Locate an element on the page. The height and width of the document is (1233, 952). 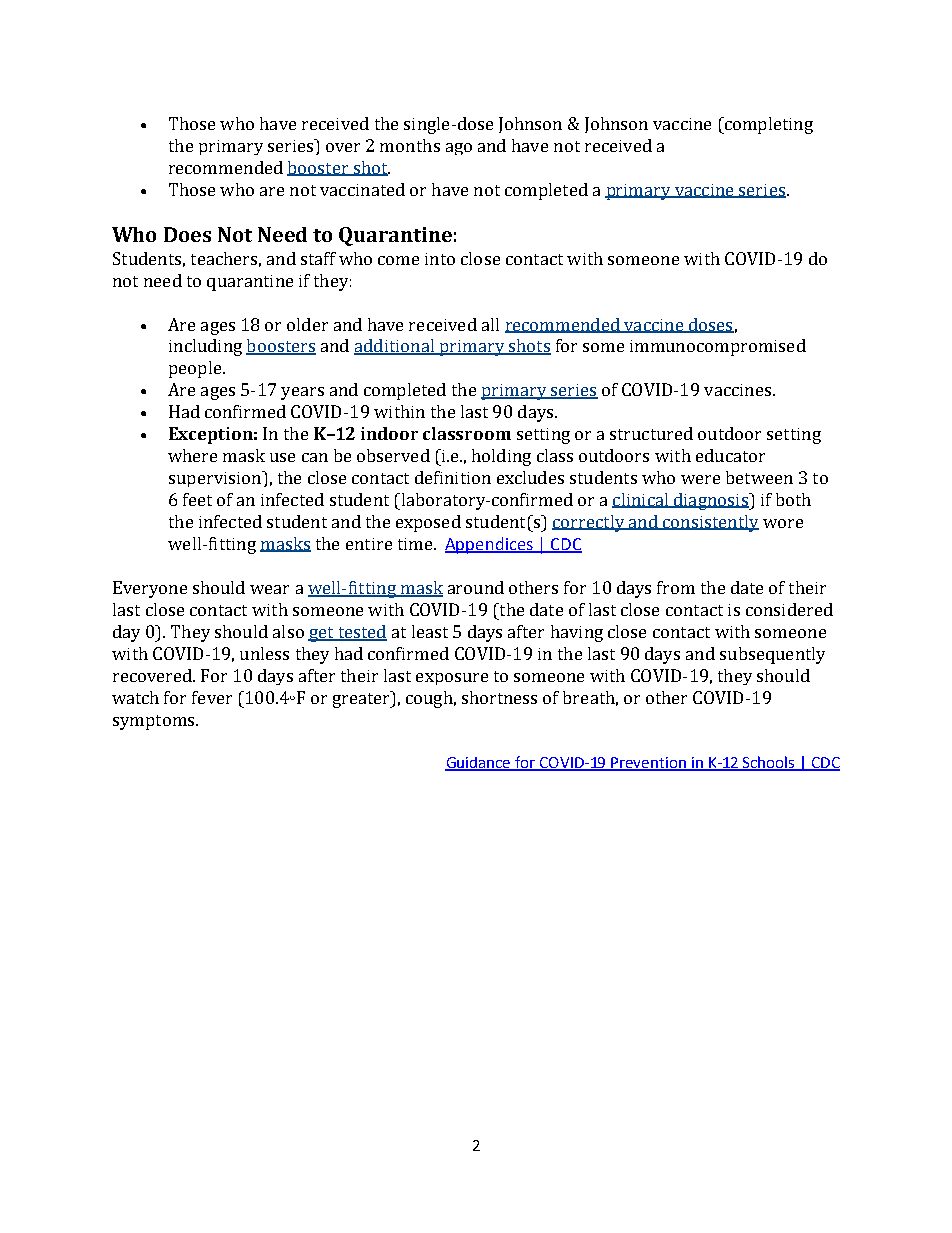
completing is located at coordinates (767, 125).
